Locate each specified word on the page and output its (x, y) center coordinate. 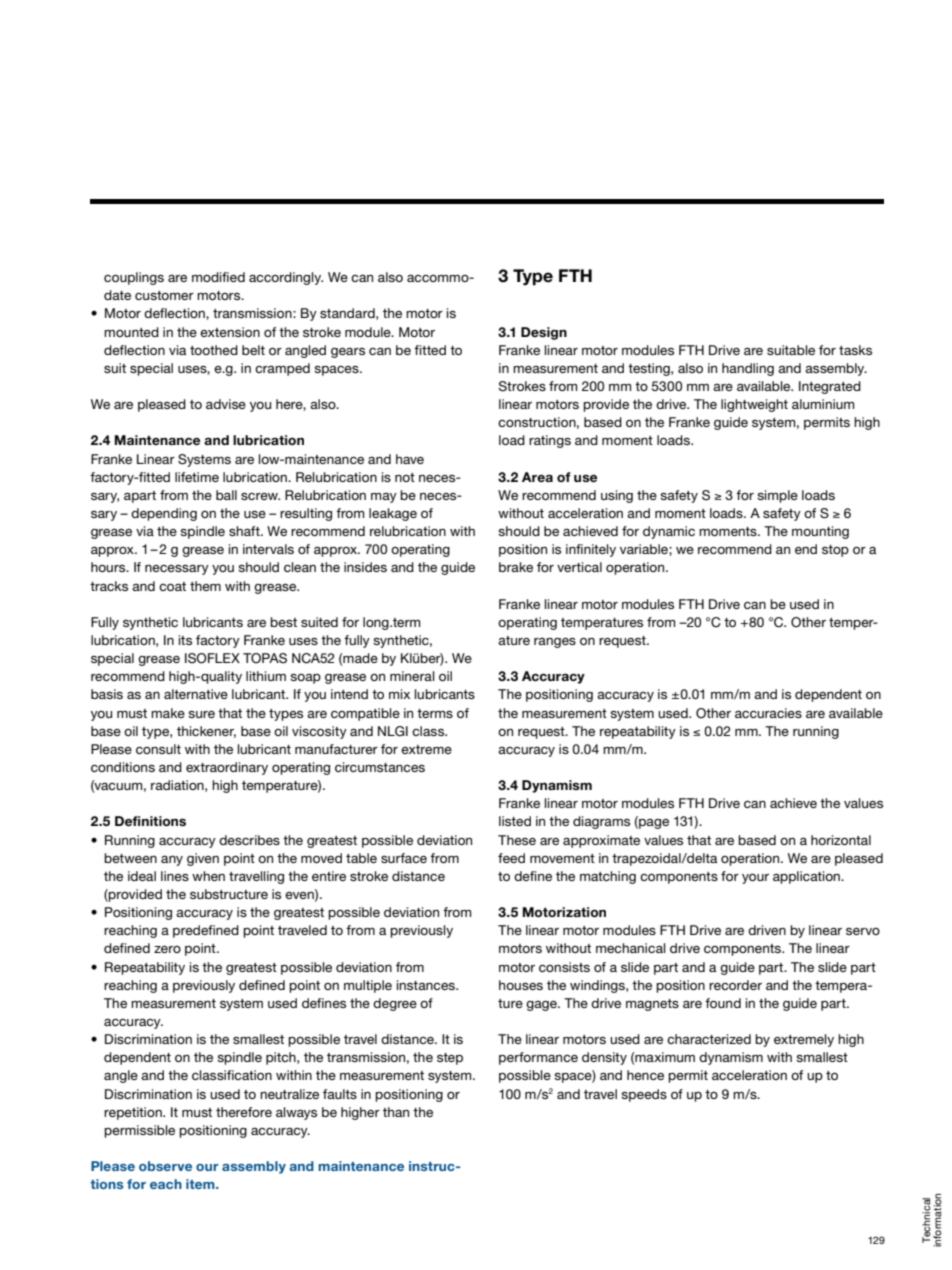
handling (748, 369)
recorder (735, 985)
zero (167, 949)
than (396, 1112)
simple (777, 496)
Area (537, 477)
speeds (644, 1095)
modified (218, 277)
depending (164, 514)
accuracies (768, 713)
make (168, 713)
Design (544, 333)
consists (564, 967)
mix (399, 694)
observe (165, 1166)
